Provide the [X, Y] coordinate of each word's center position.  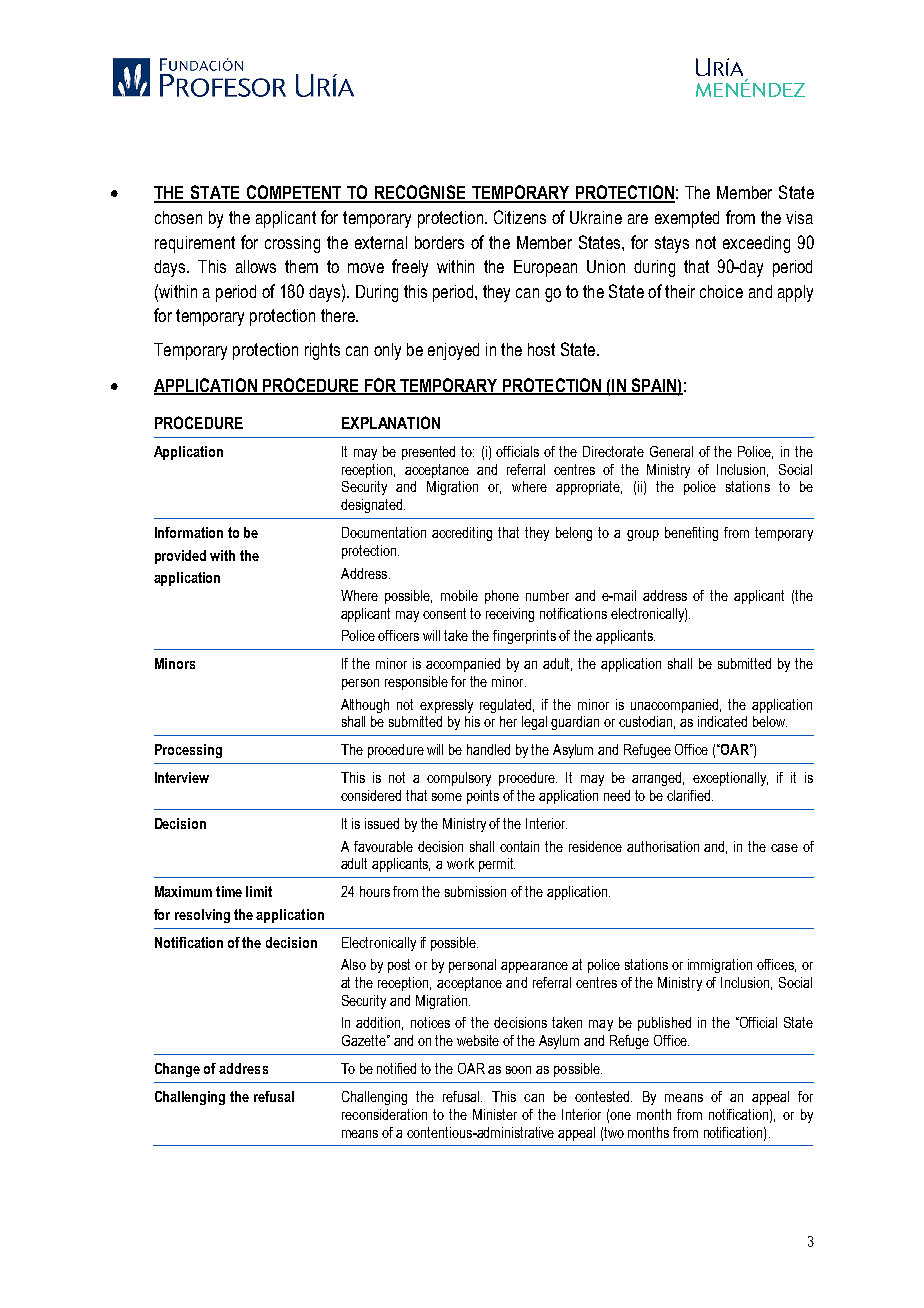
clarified [690, 795]
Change [177, 1070]
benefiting [691, 534]
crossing [292, 244]
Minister [495, 1114]
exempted [687, 219]
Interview [182, 777]
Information [189, 532]
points [483, 797]
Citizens [520, 217]
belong [574, 534]
